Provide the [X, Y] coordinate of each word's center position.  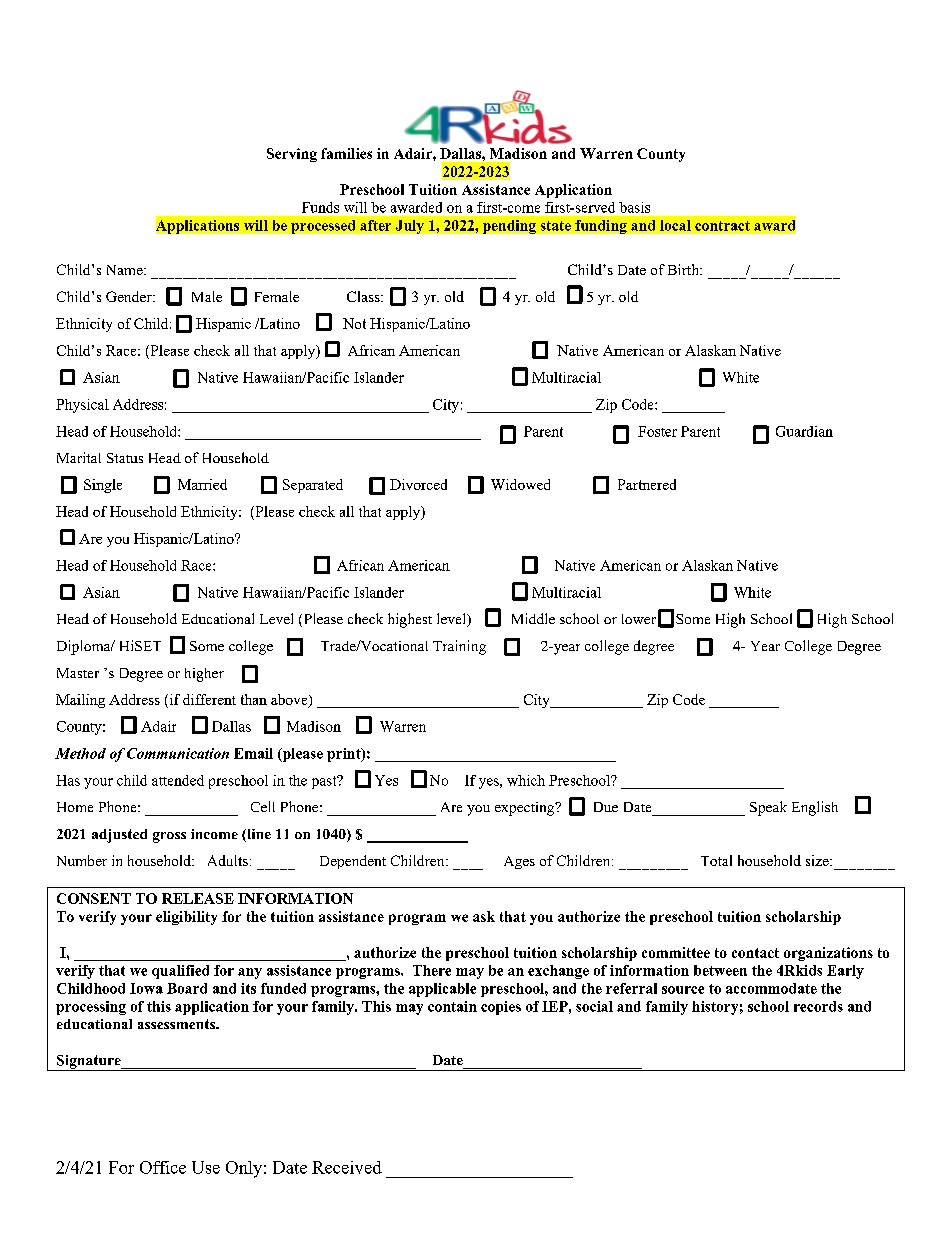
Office [163, 1167]
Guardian [804, 431]
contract [722, 226]
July [410, 227]
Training [459, 647]
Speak [768, 808]
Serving [292, 155]
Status [125, 458]
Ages [519, 862]
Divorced [418, 484]
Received [347, 1167]
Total [716, 860]
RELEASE [198, 898]
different [209, 699]
